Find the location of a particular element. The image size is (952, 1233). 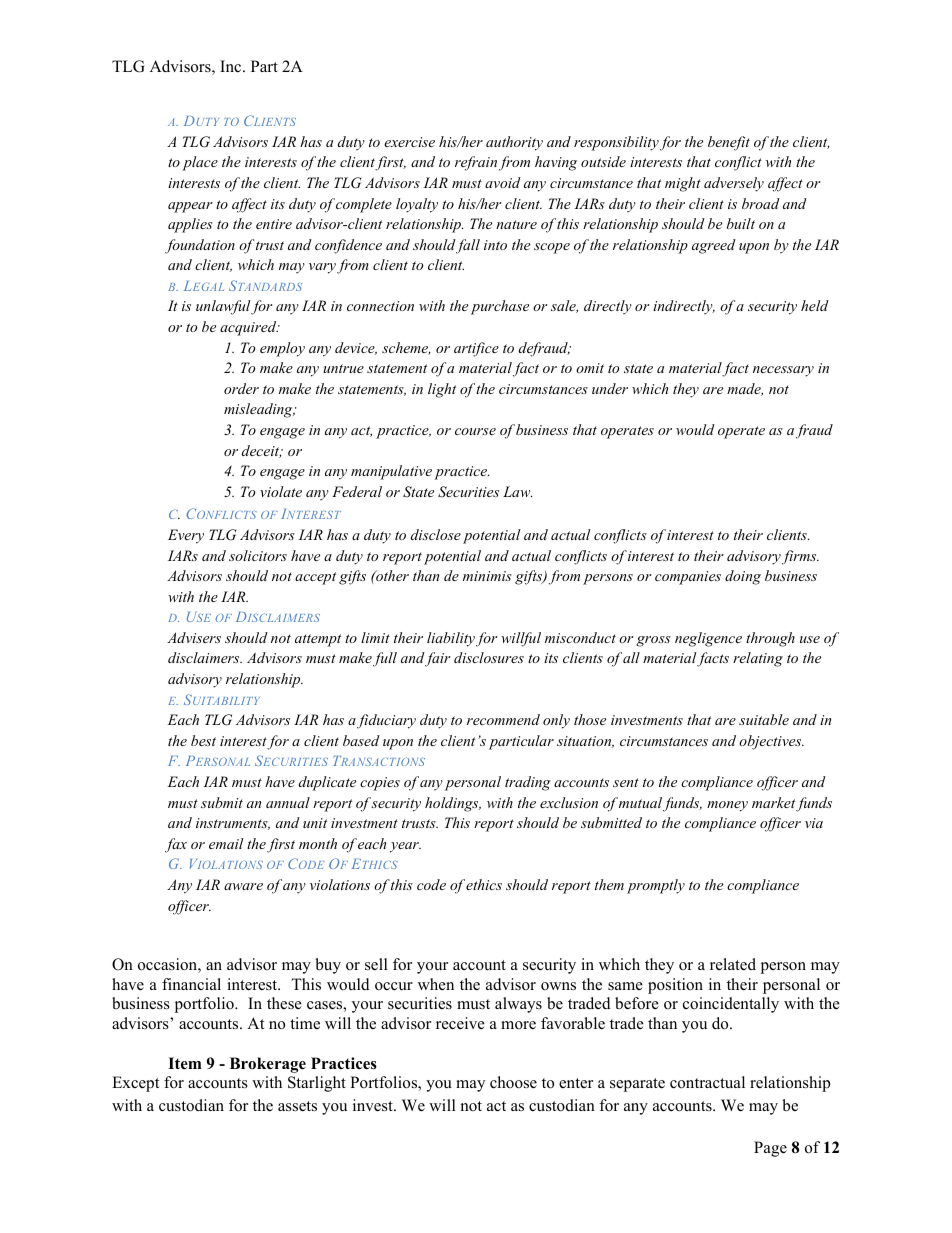

money is located at coordinates (727, 806).
